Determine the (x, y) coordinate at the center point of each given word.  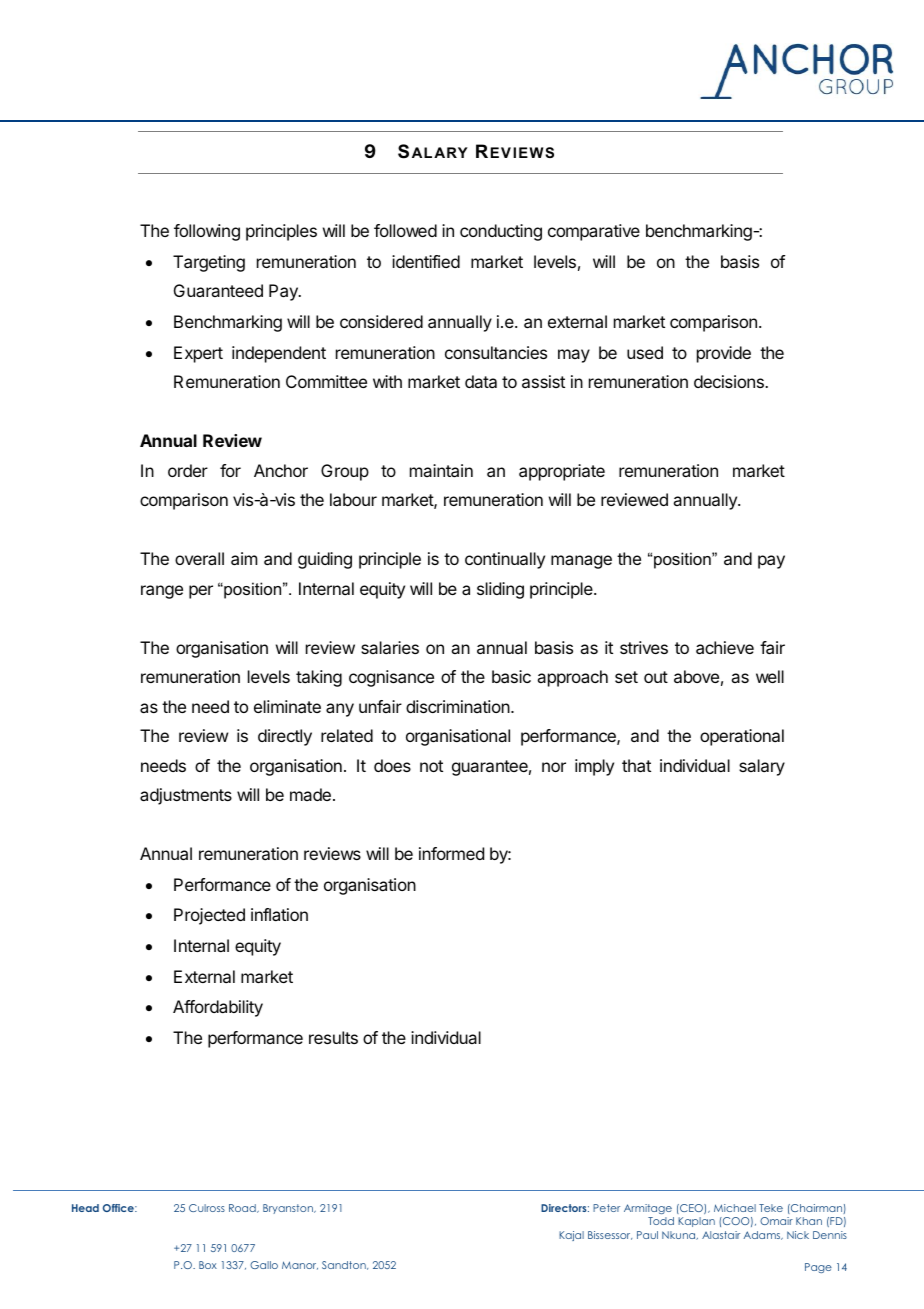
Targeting (209, 263)
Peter (606, 1208)
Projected (209, 916)
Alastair (721, 1235)
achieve (725, 647)
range (162, 592)
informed (451, 853)
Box (208, 1265)
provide (724, 354)
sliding (500, 590)
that (636, 765)
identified (426, 261)
